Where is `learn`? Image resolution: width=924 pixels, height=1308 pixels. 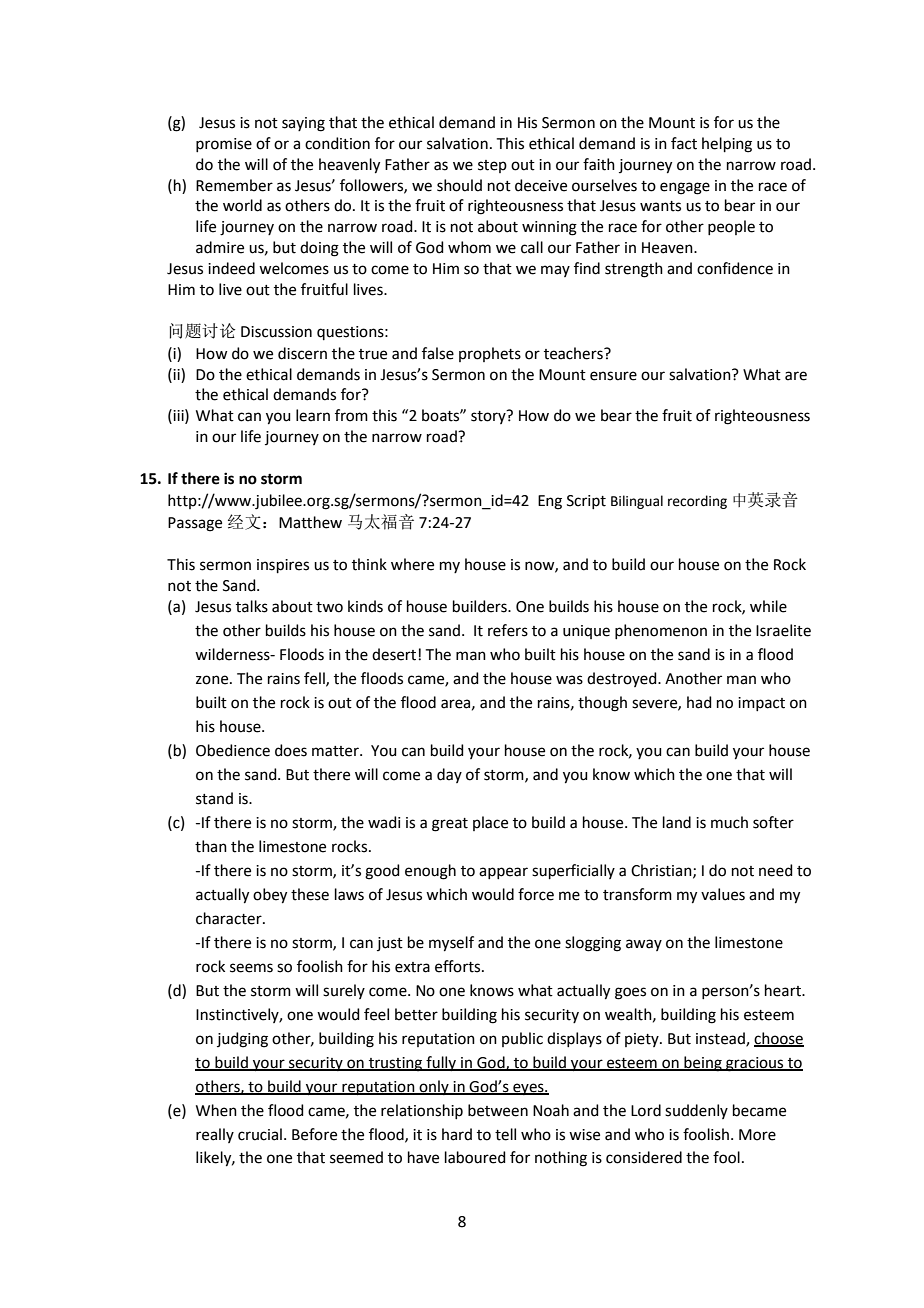
learn is located at coordinates (313, 415).
